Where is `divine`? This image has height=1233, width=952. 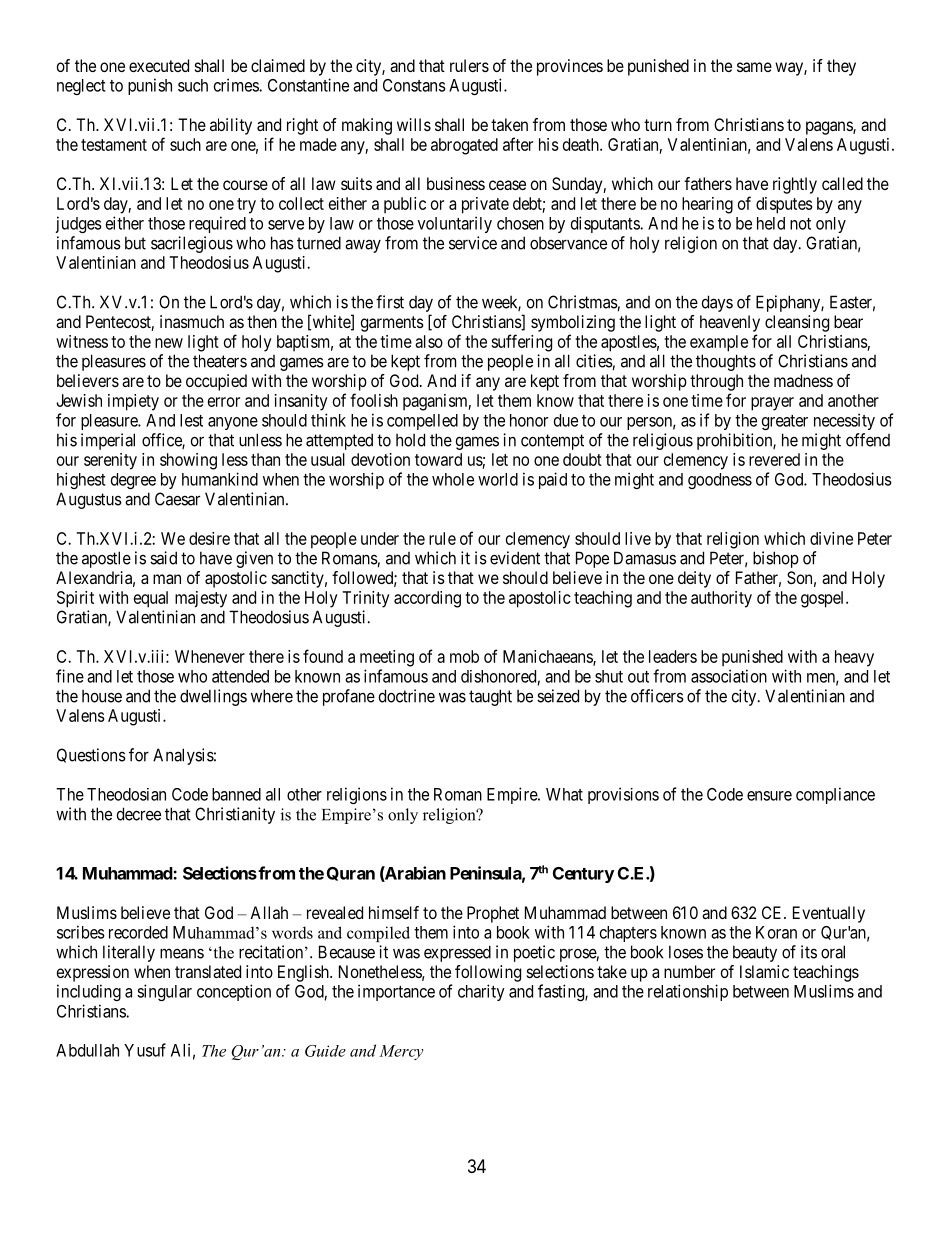 divine is located at coordinates (831, 538).
